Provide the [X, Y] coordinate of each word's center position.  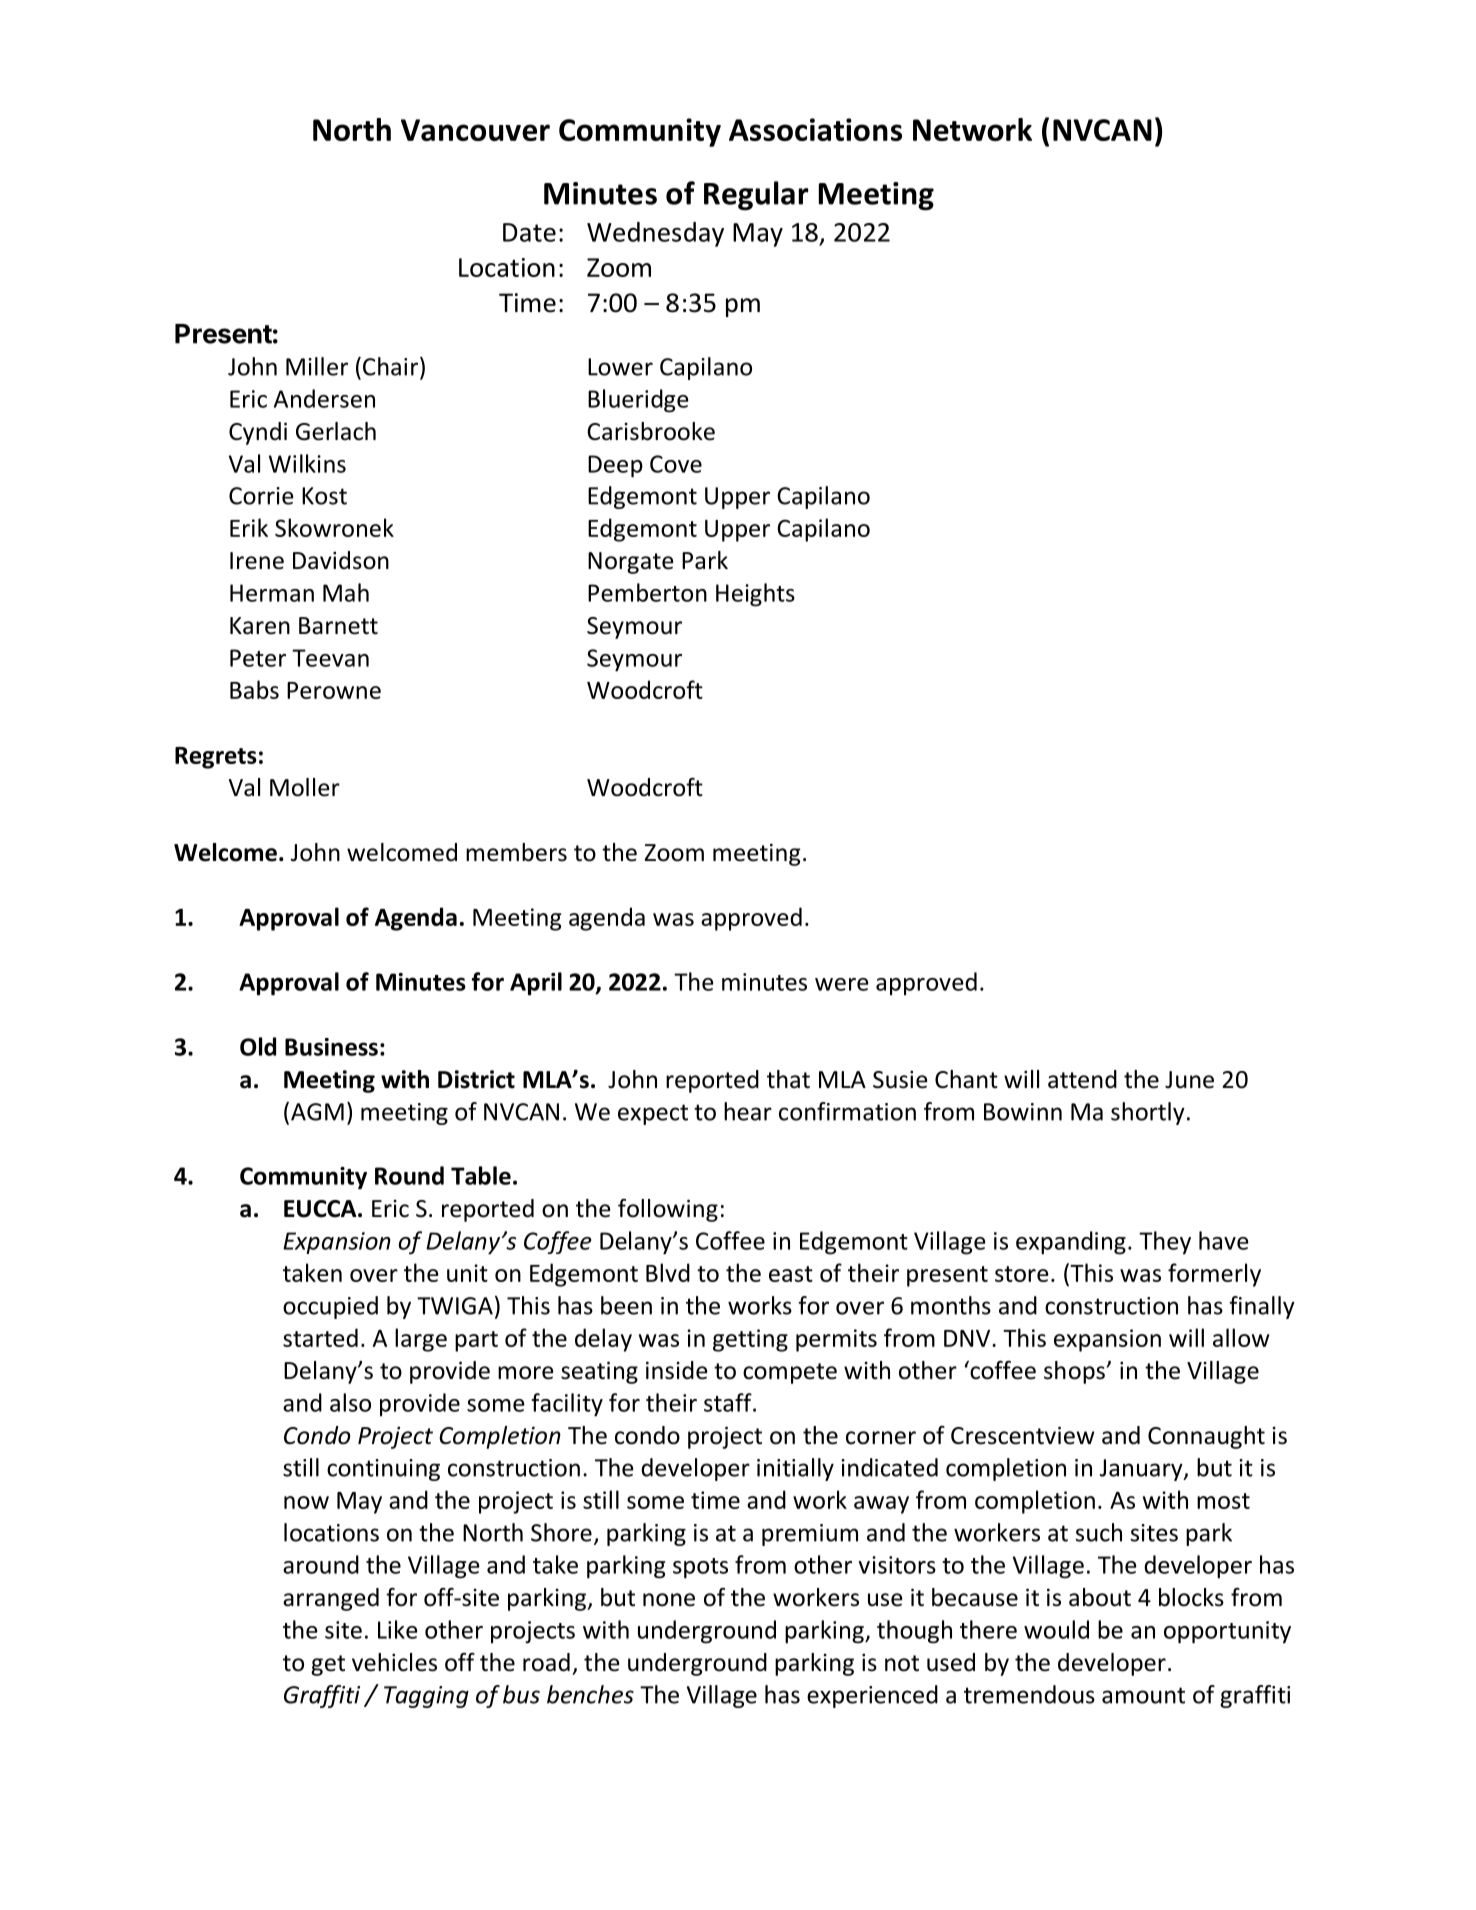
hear [748, 1111]
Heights [755, 595]
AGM [317, 1112]
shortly [1148, 1113]
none [669, 1600]
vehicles [394, 1662]
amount [1143, 1695]
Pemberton [647, 592]
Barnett [338, 626]
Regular [756, 196]
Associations [815, 129]
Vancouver [475, 130]
